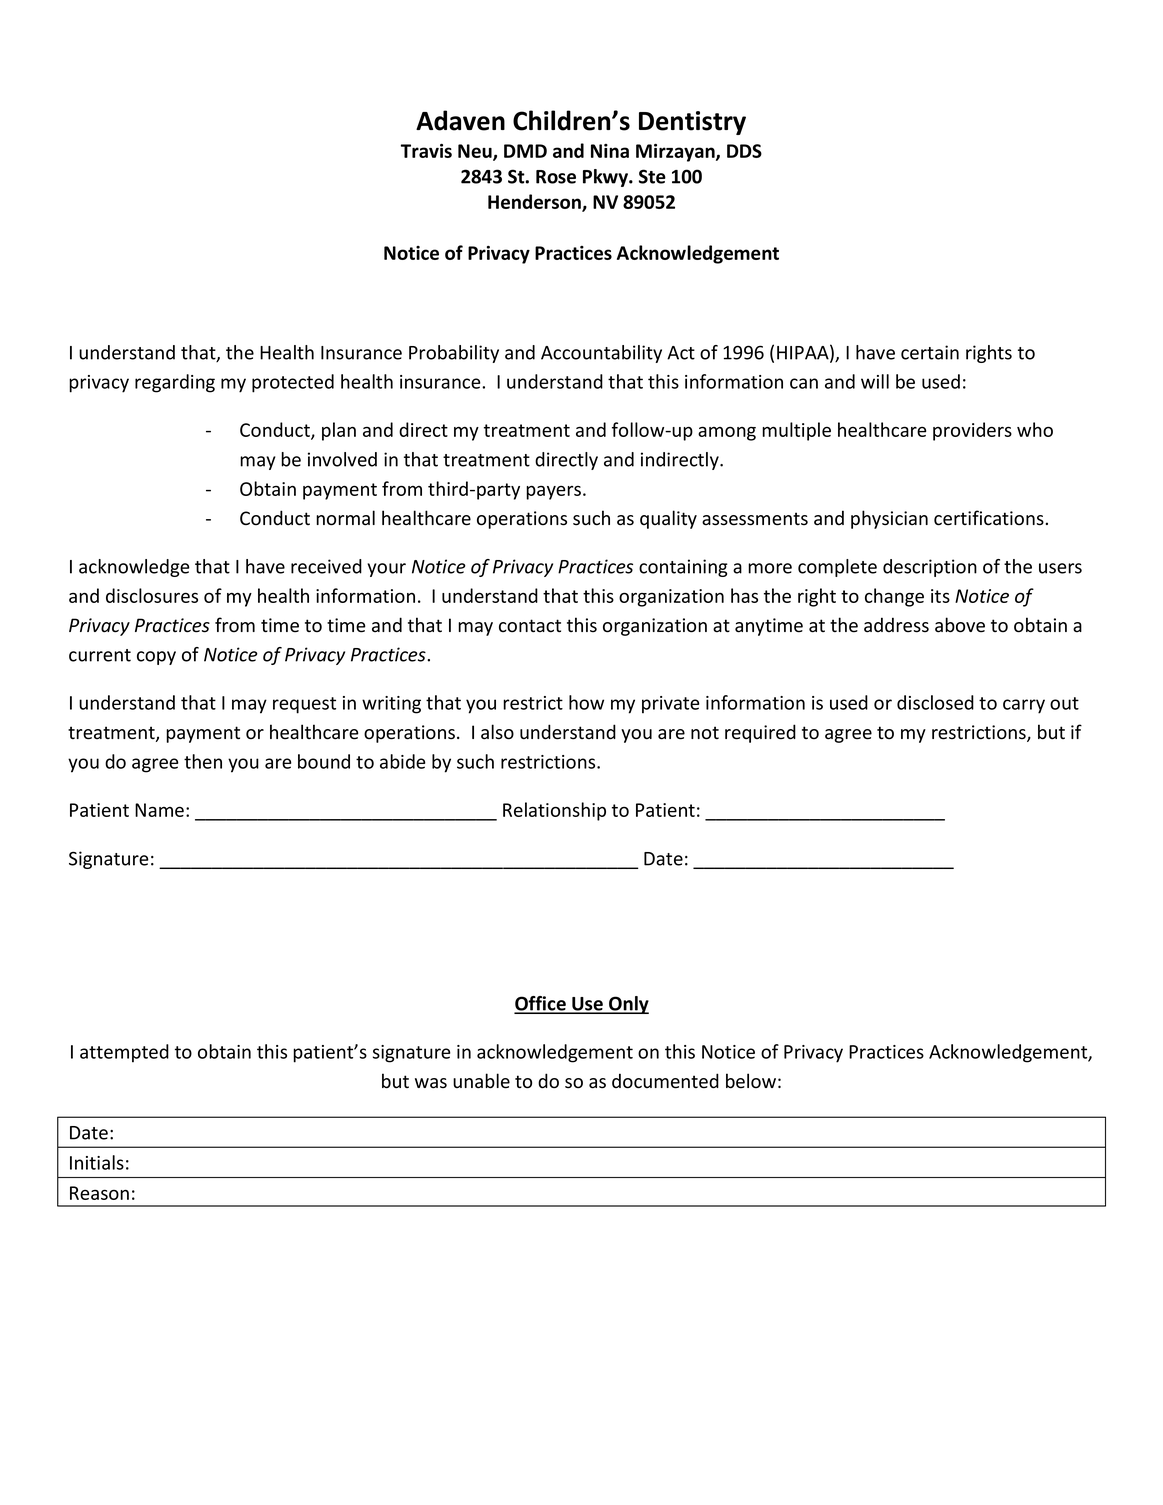  What do you see at coordinates (601, 354) in the screenshot?
I see `Accountability` at bounding box center [601, 354].
